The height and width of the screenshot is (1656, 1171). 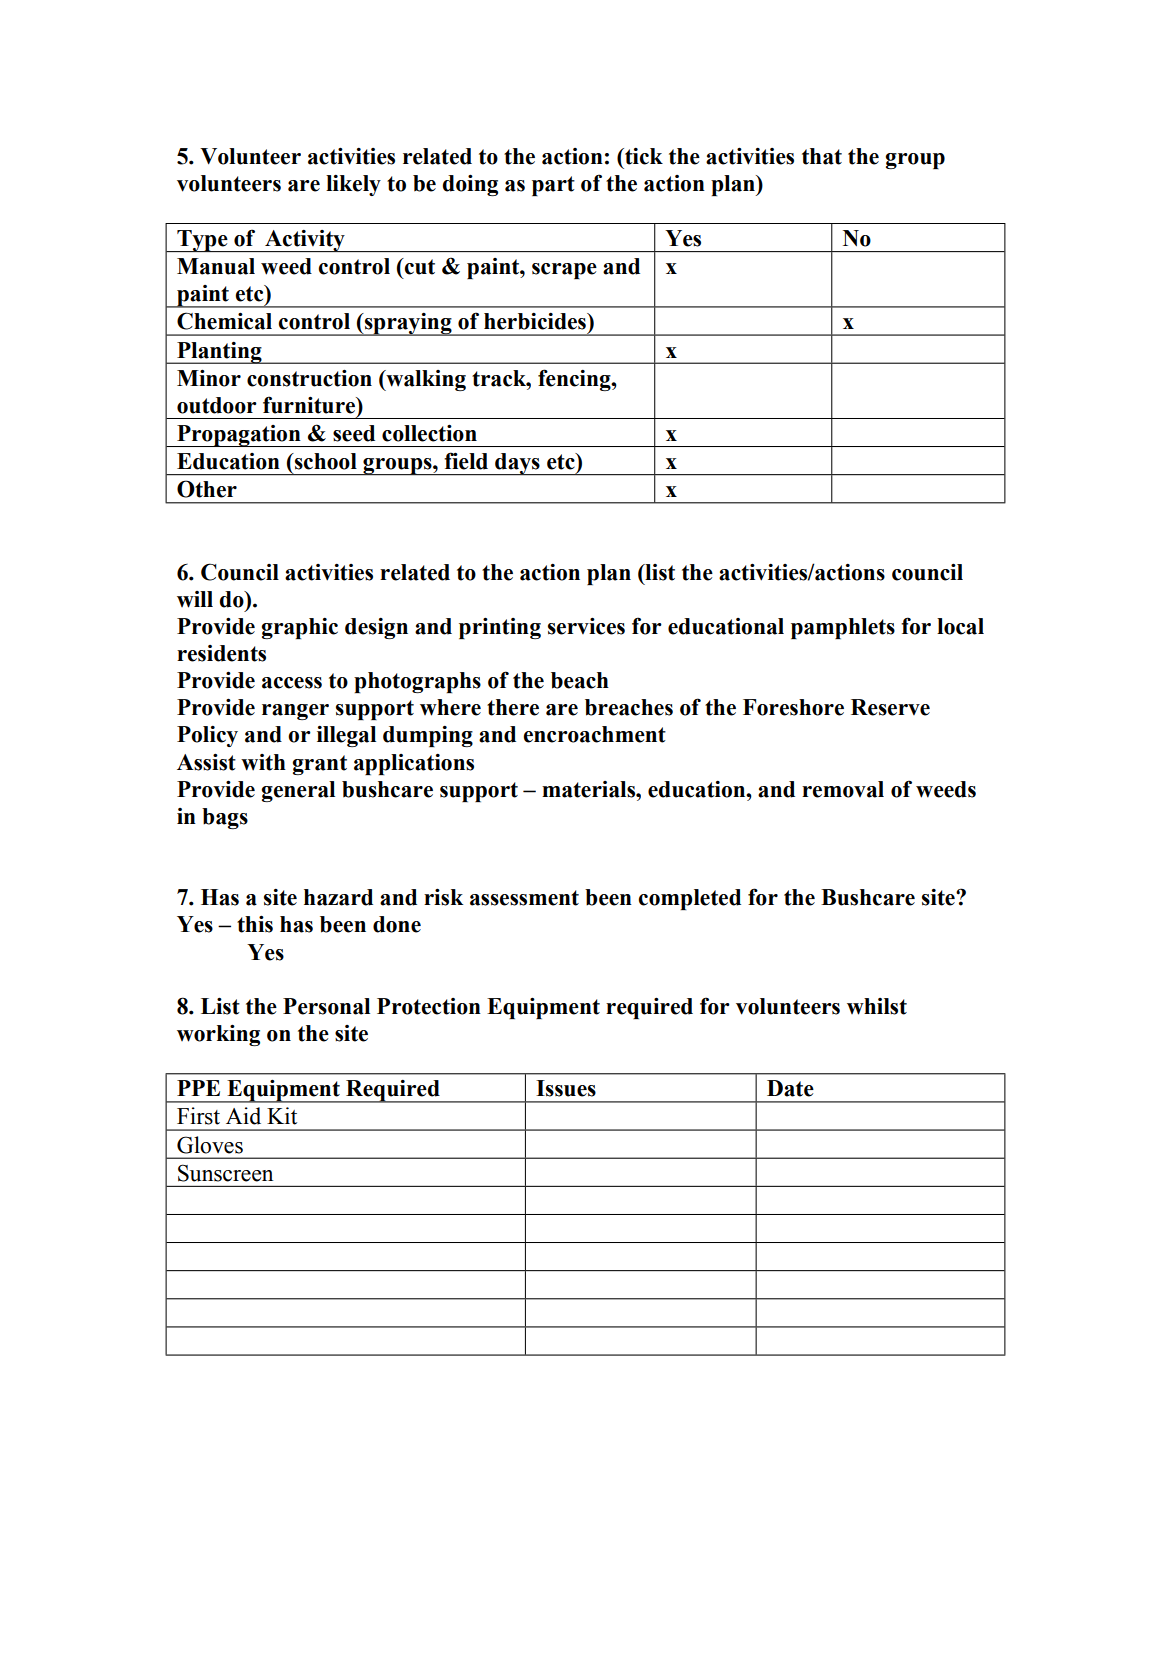 I want to click on part, so click(x=553, y=186).
